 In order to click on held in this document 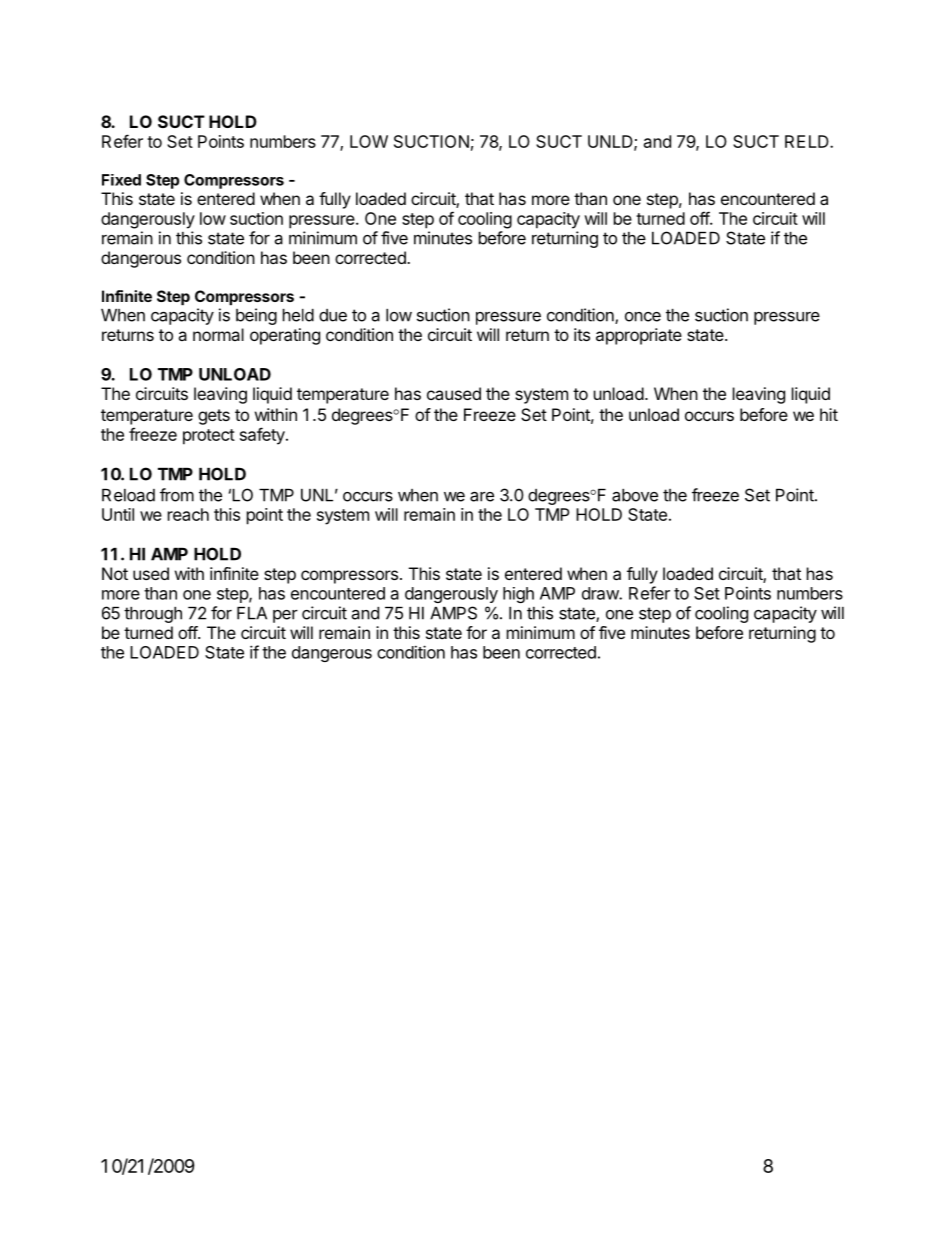, I will do `click(298, 315)`.
